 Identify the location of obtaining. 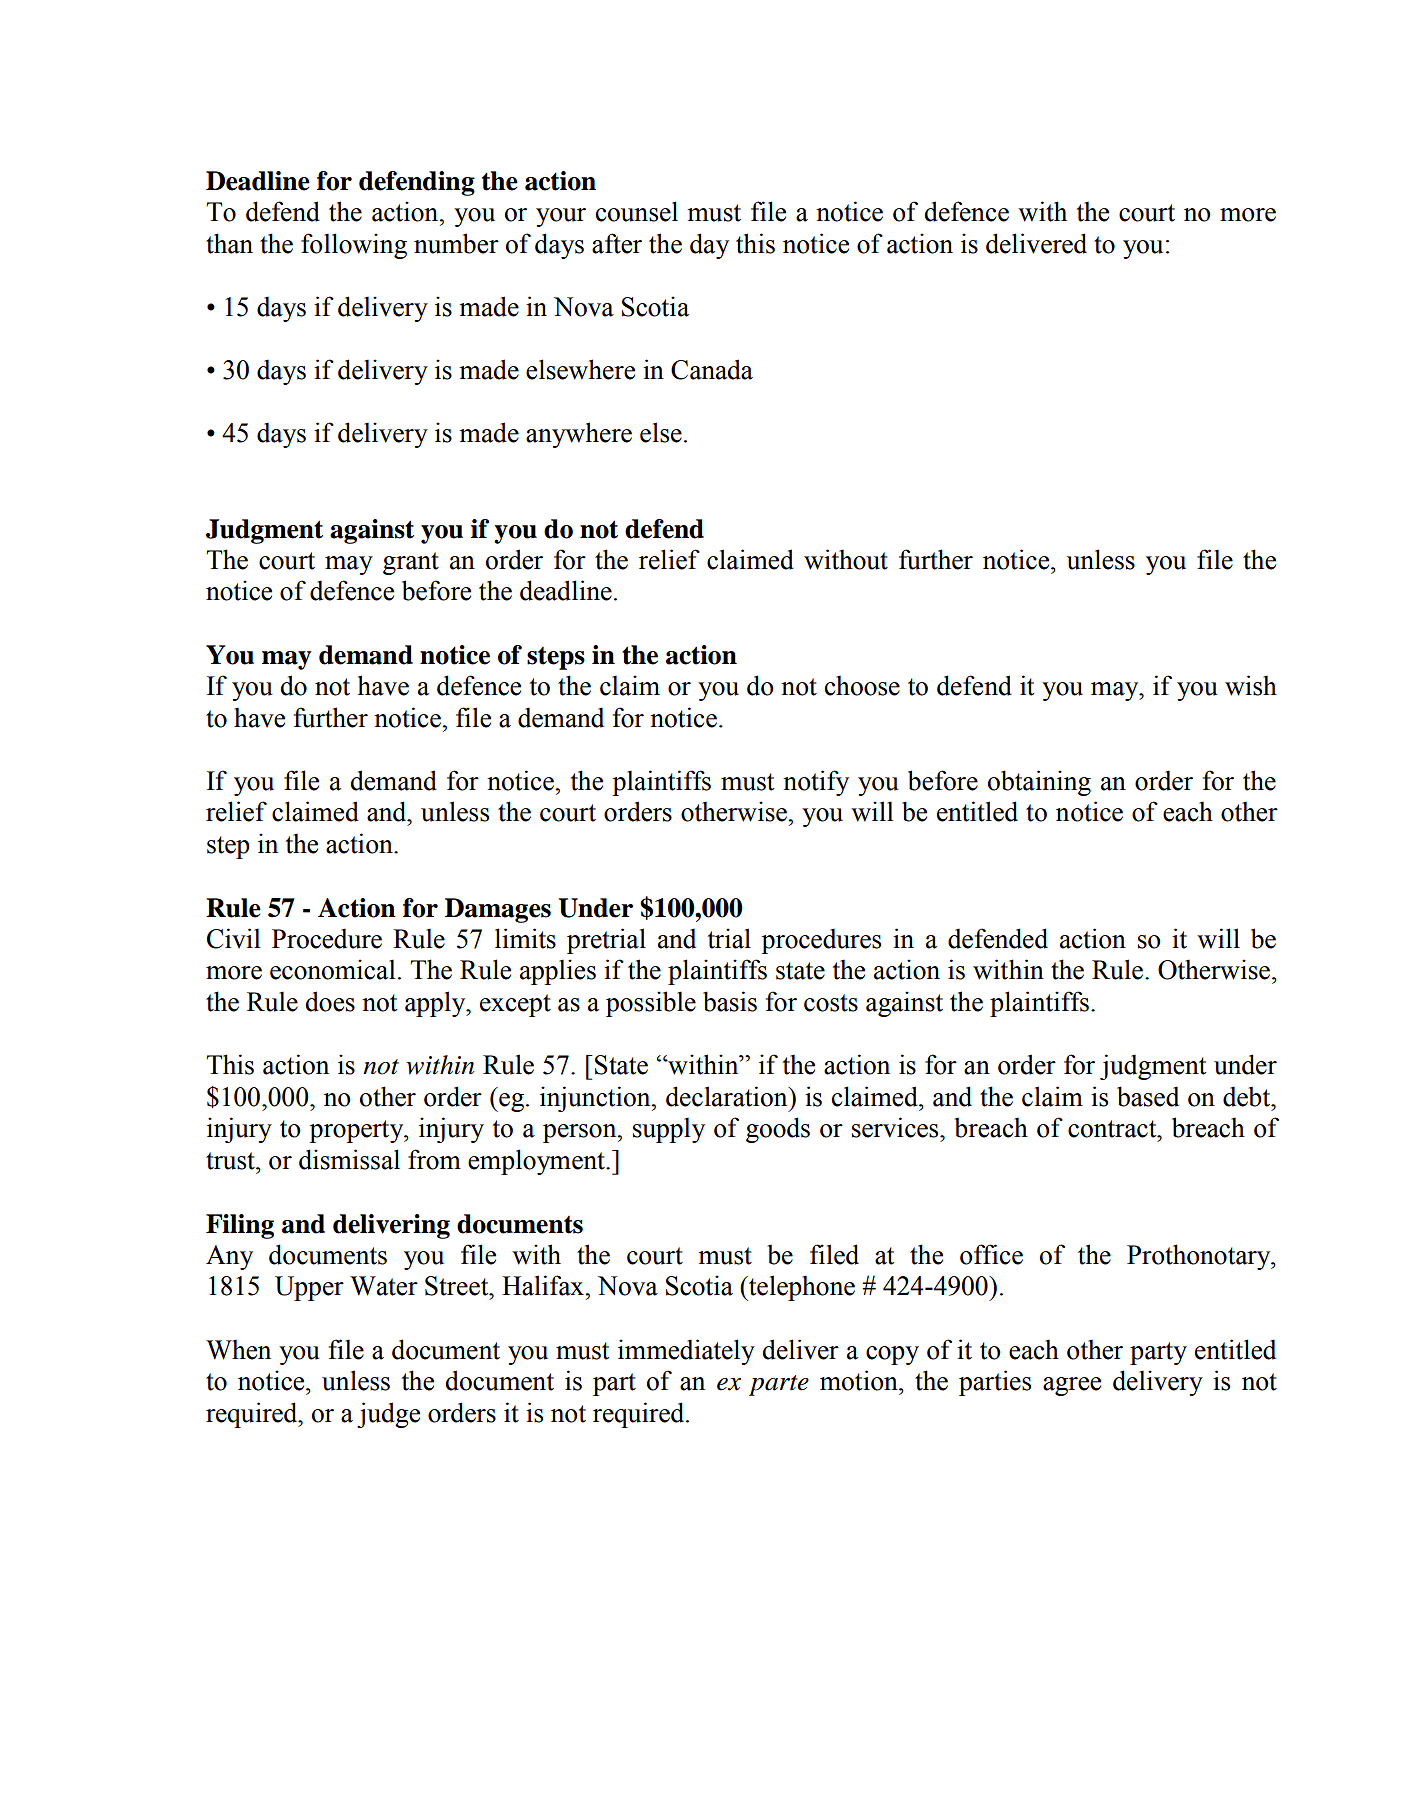
(1039, 783).
